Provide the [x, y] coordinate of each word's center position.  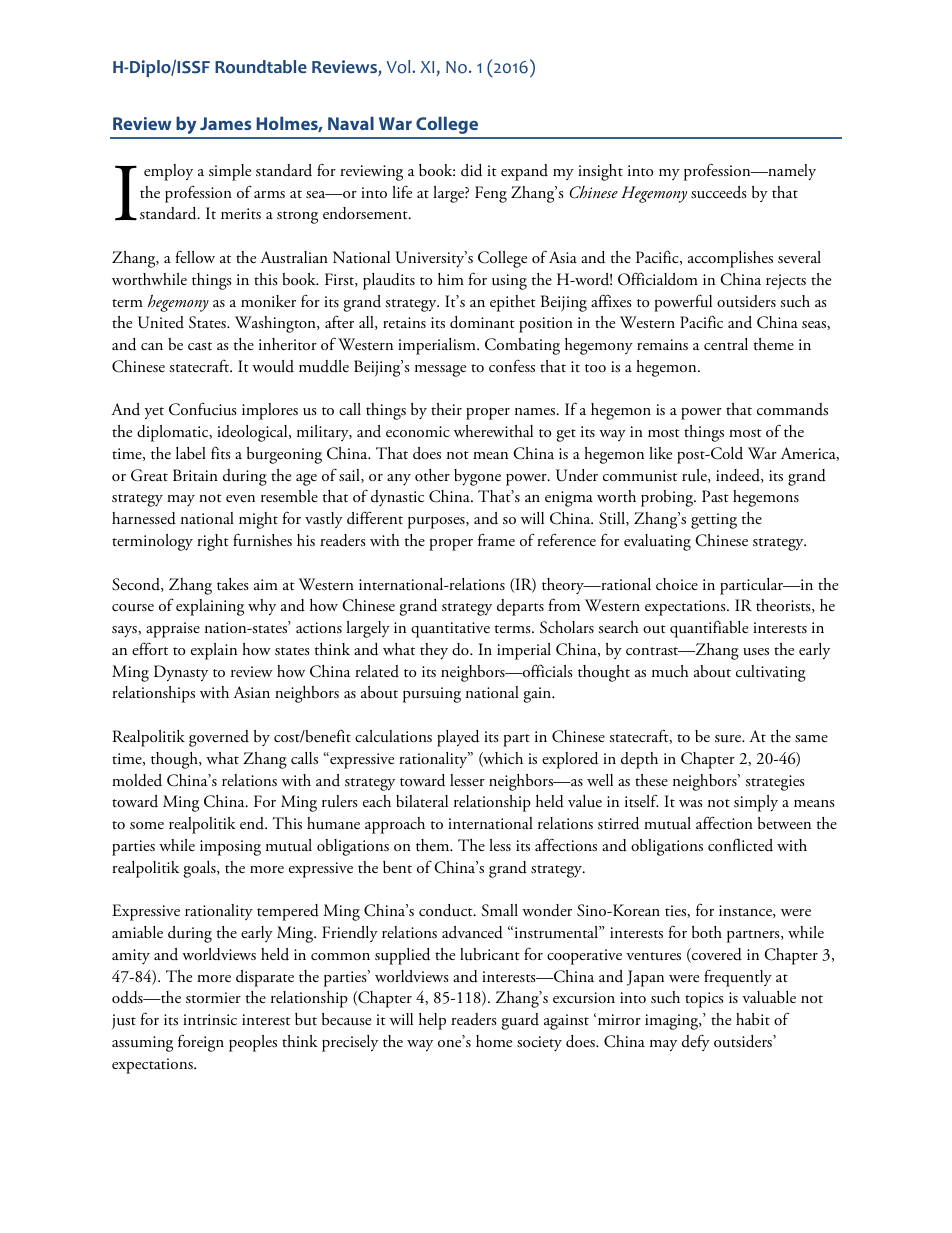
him [451, 279]
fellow [195, 256]
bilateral [422, 801]
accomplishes [730, 259]
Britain [195, 475]
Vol [400, 67]
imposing [230, 848]
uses [756, 652]
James [225, 123]
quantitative [450, 630]
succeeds [719, 192]
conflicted [740, 844]
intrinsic [210, 1019]
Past [715, 496]
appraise [173, 630]
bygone [477, 477]
